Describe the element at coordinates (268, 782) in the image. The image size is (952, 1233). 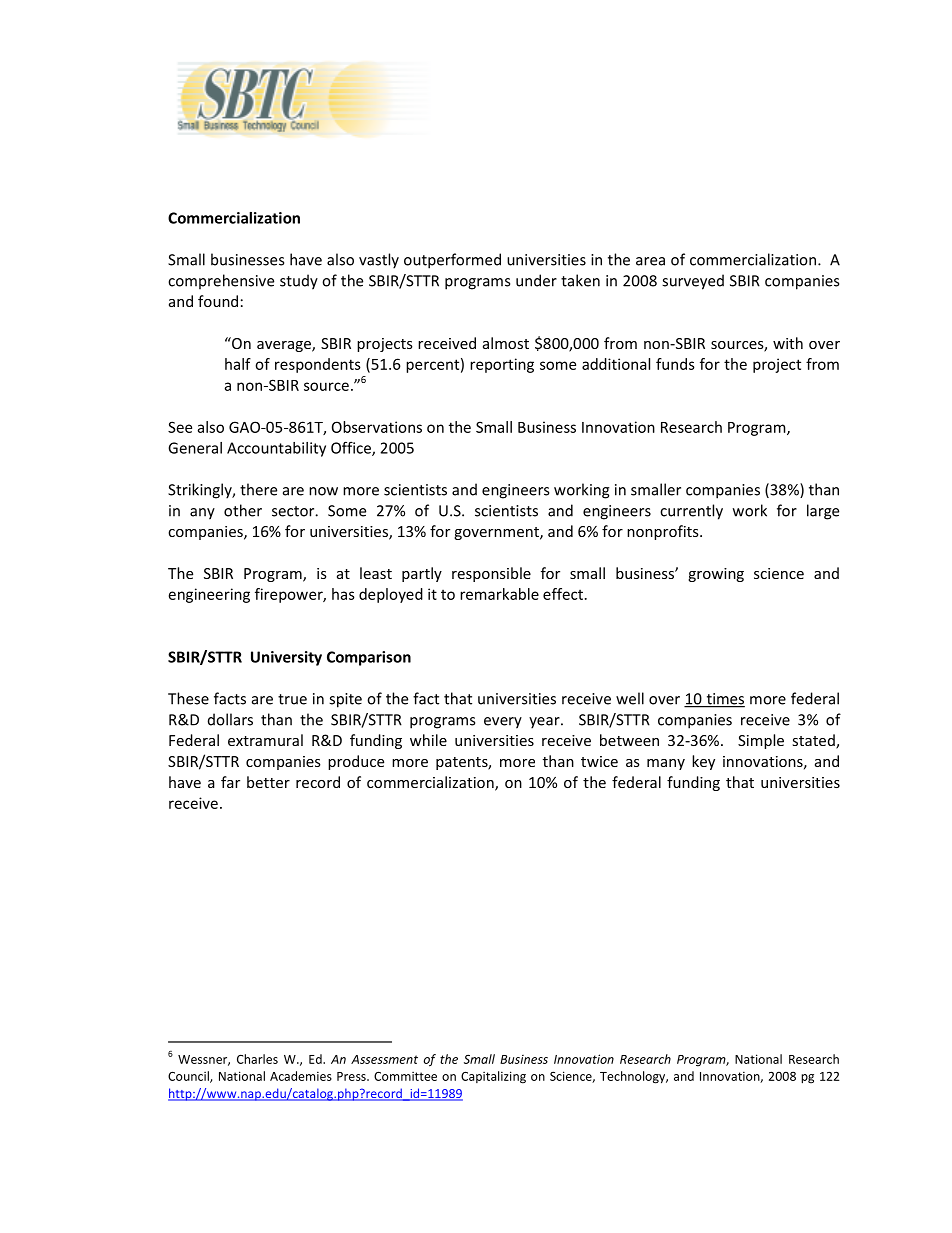
I see `better` at that location.
